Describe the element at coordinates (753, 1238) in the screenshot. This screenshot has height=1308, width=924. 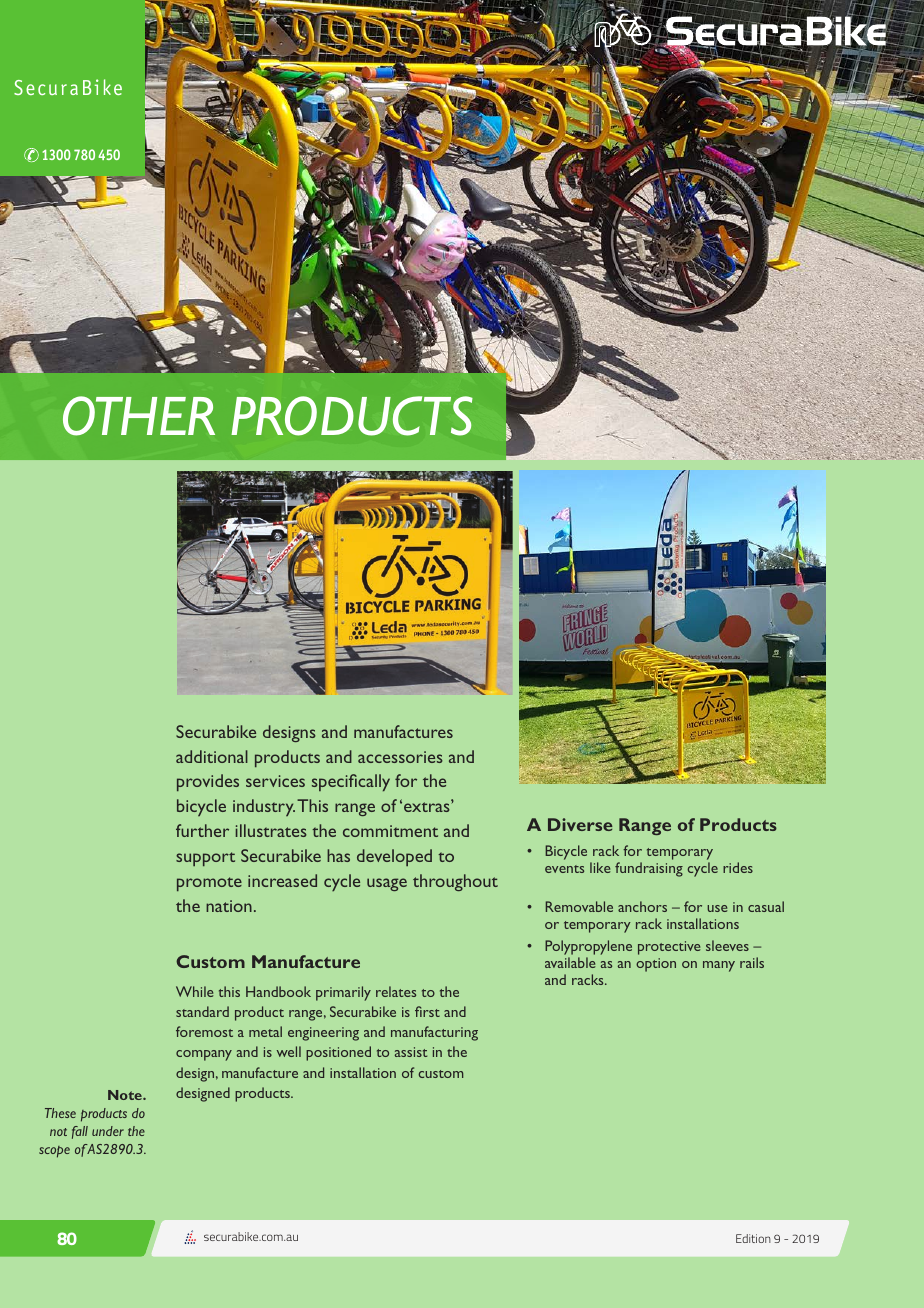
I see `Edition` at that location.
